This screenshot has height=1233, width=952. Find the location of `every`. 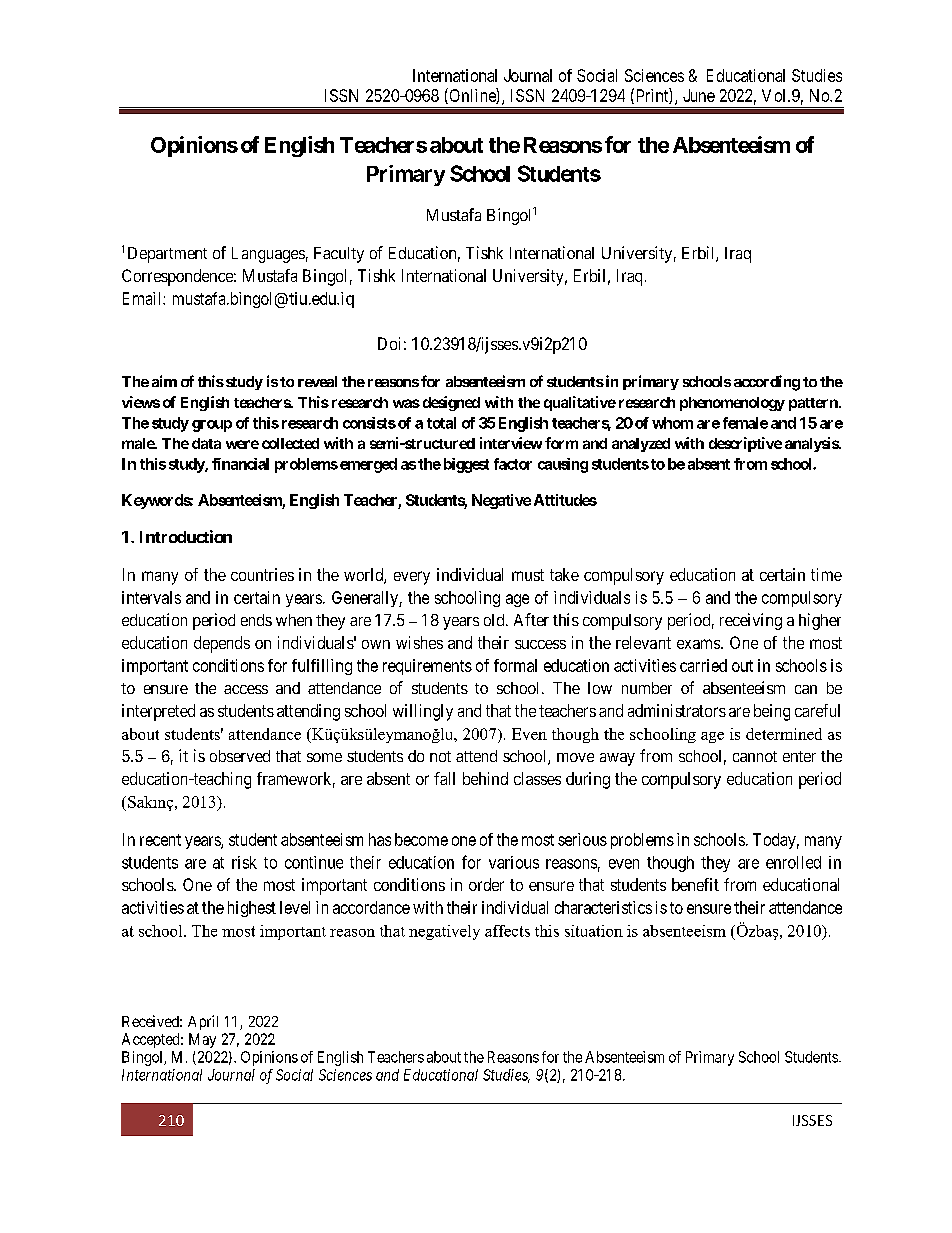

every is located at coordinates (412, 578).
